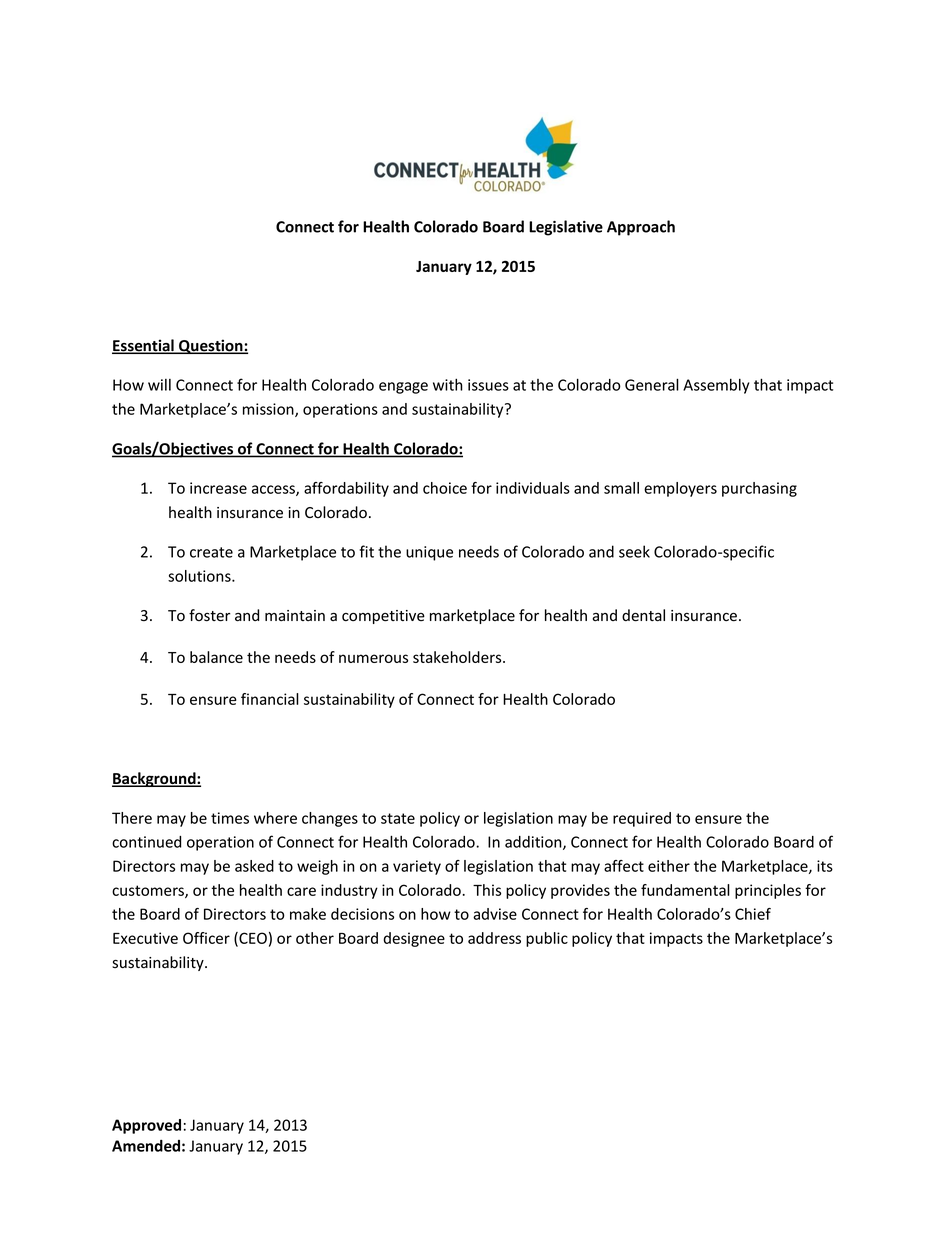 The height and width of the screenshot is (1233, 952). I want to click on Question, so click(211, 346).
